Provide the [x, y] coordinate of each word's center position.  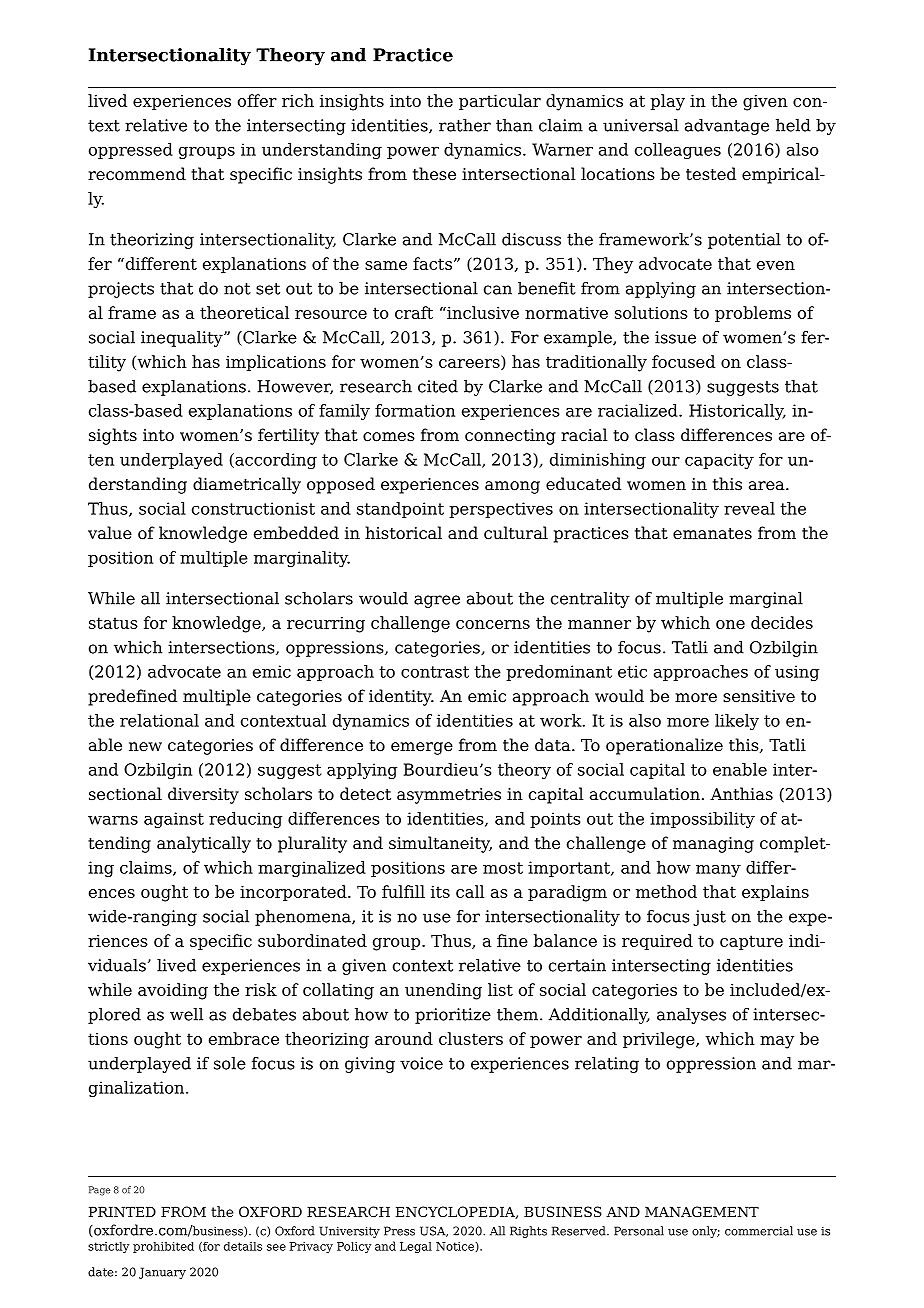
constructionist [253, 508]
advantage [727, 127]
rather [465, 125]
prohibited [163, 1247]
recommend [137, 174]
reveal [749, 508]
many [718, 871]
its [440, 892]
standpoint [400, 510]
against [174, 820]
